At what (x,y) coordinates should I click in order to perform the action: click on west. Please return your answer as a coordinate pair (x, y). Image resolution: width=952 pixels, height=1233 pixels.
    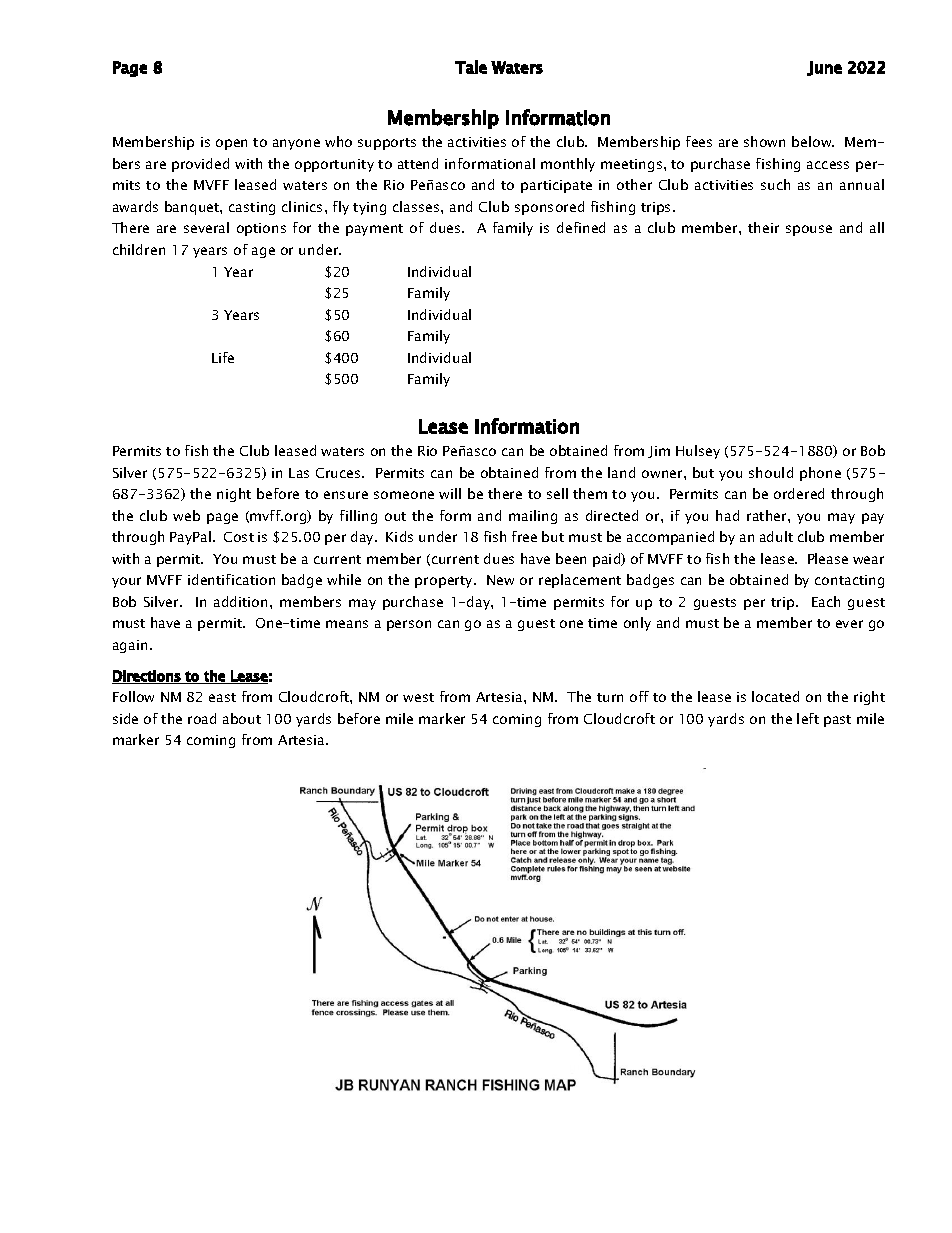
    Looking at the image, I should click on (418, 697).
